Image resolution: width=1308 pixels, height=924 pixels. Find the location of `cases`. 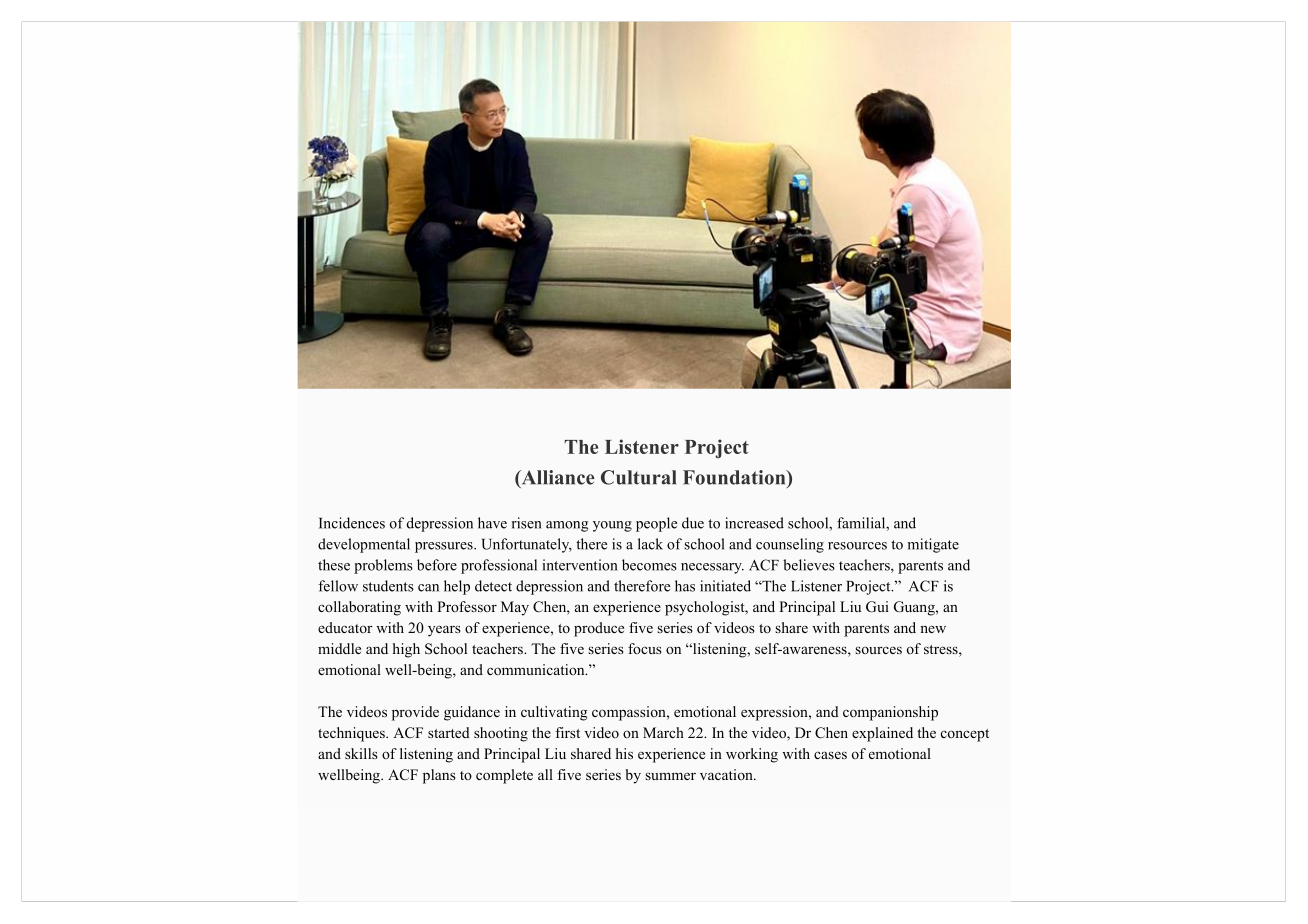

cases is located at coordinates (830, 755).
